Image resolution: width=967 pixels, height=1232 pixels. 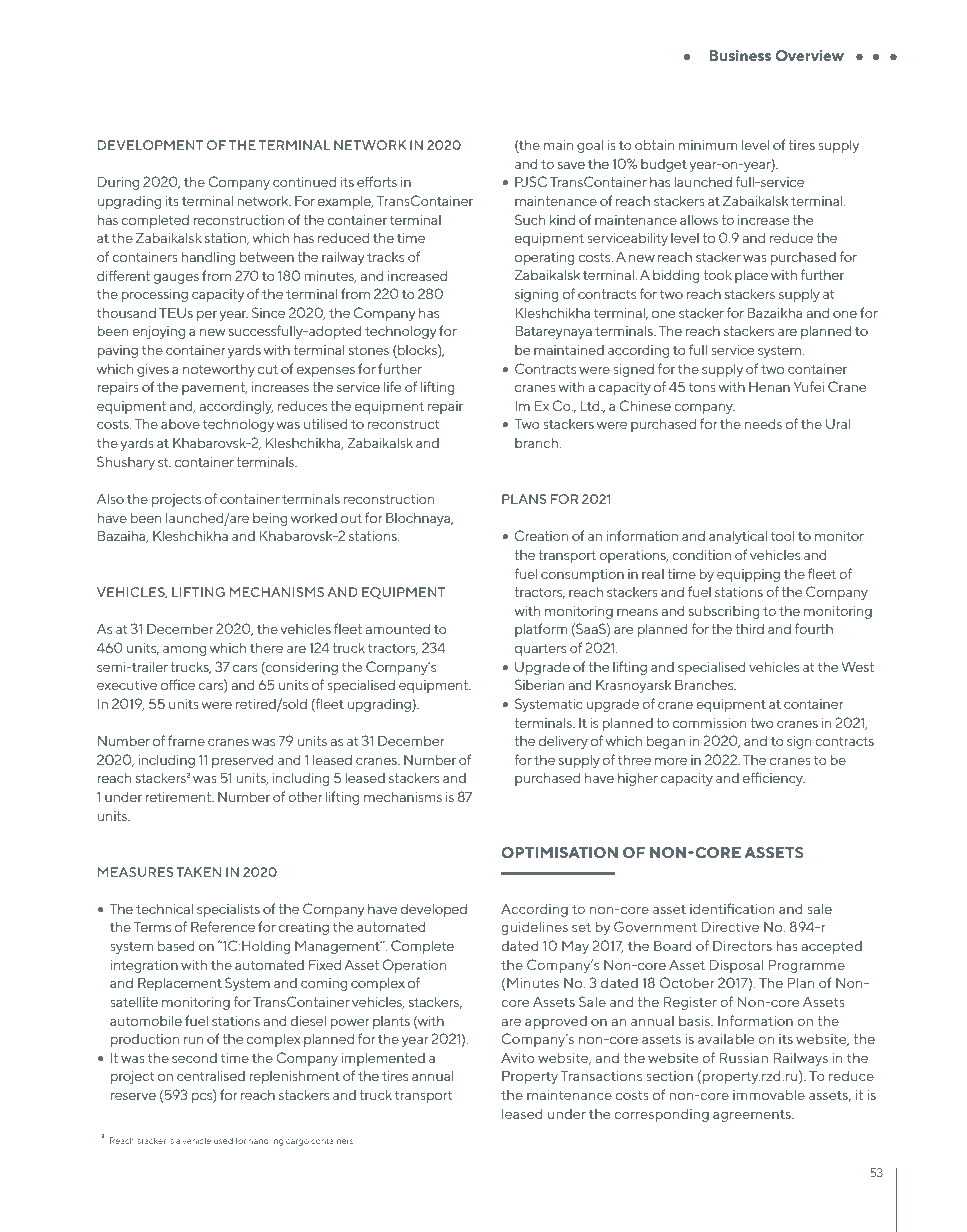 I want to click on goal, so click(x=590, y=146).
